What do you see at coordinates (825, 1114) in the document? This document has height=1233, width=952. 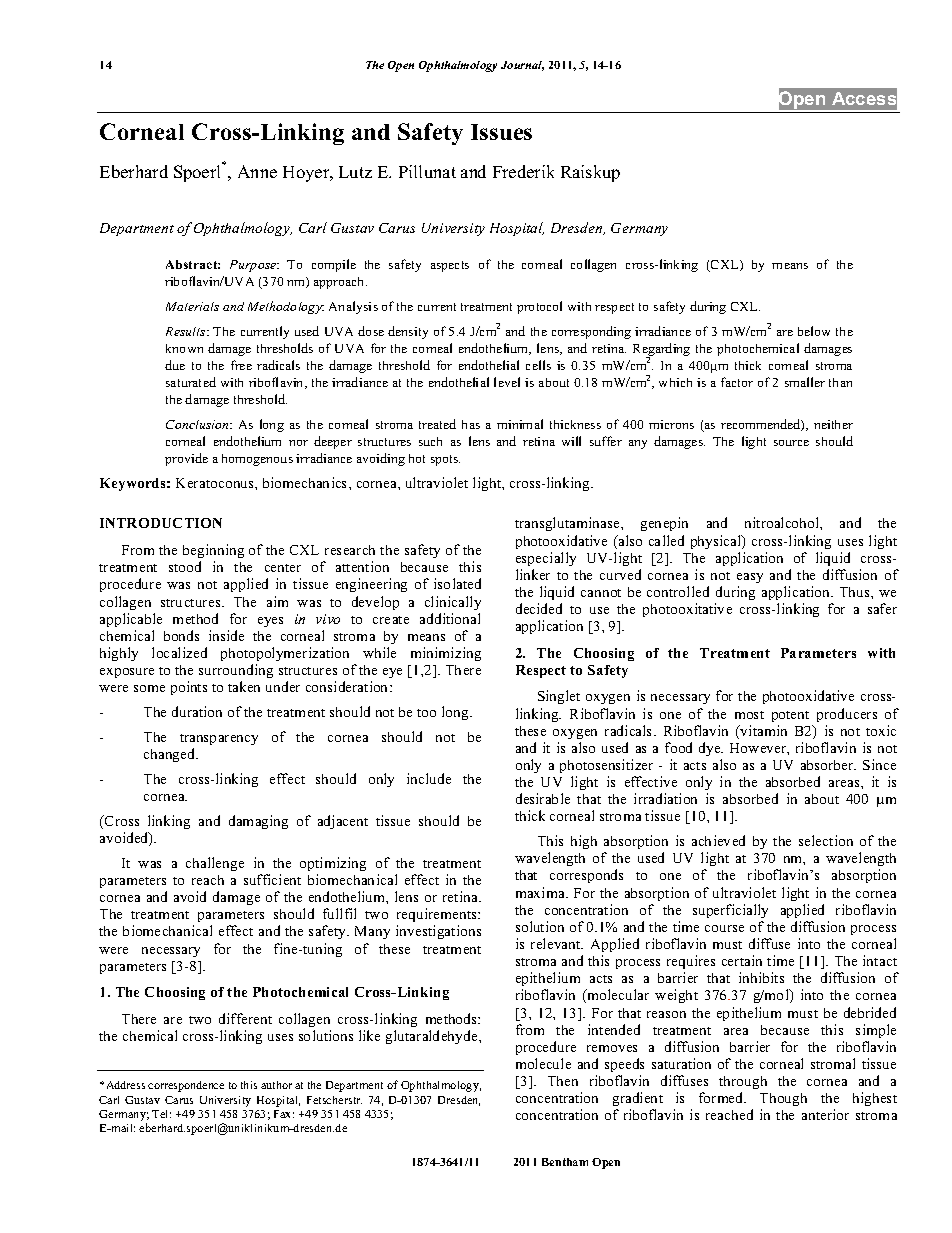 I see `anterior` at bounding box center [825, 1114].
